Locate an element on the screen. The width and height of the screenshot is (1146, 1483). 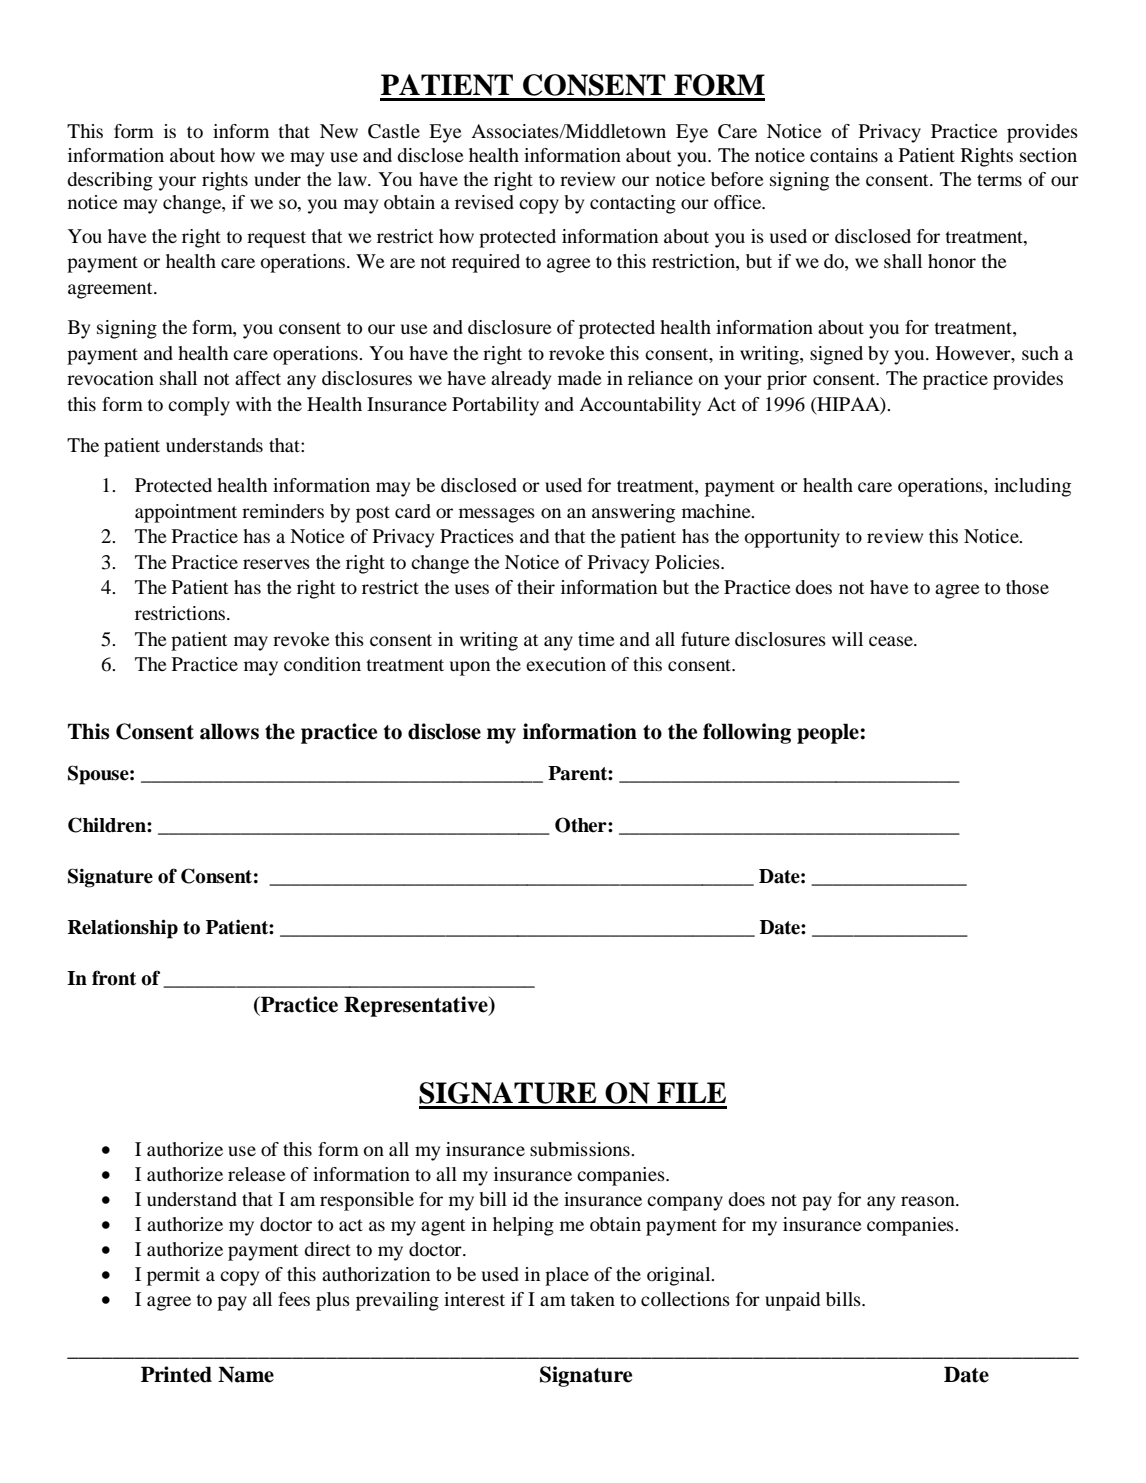
Relationship is located at coordinates (123, 929).
